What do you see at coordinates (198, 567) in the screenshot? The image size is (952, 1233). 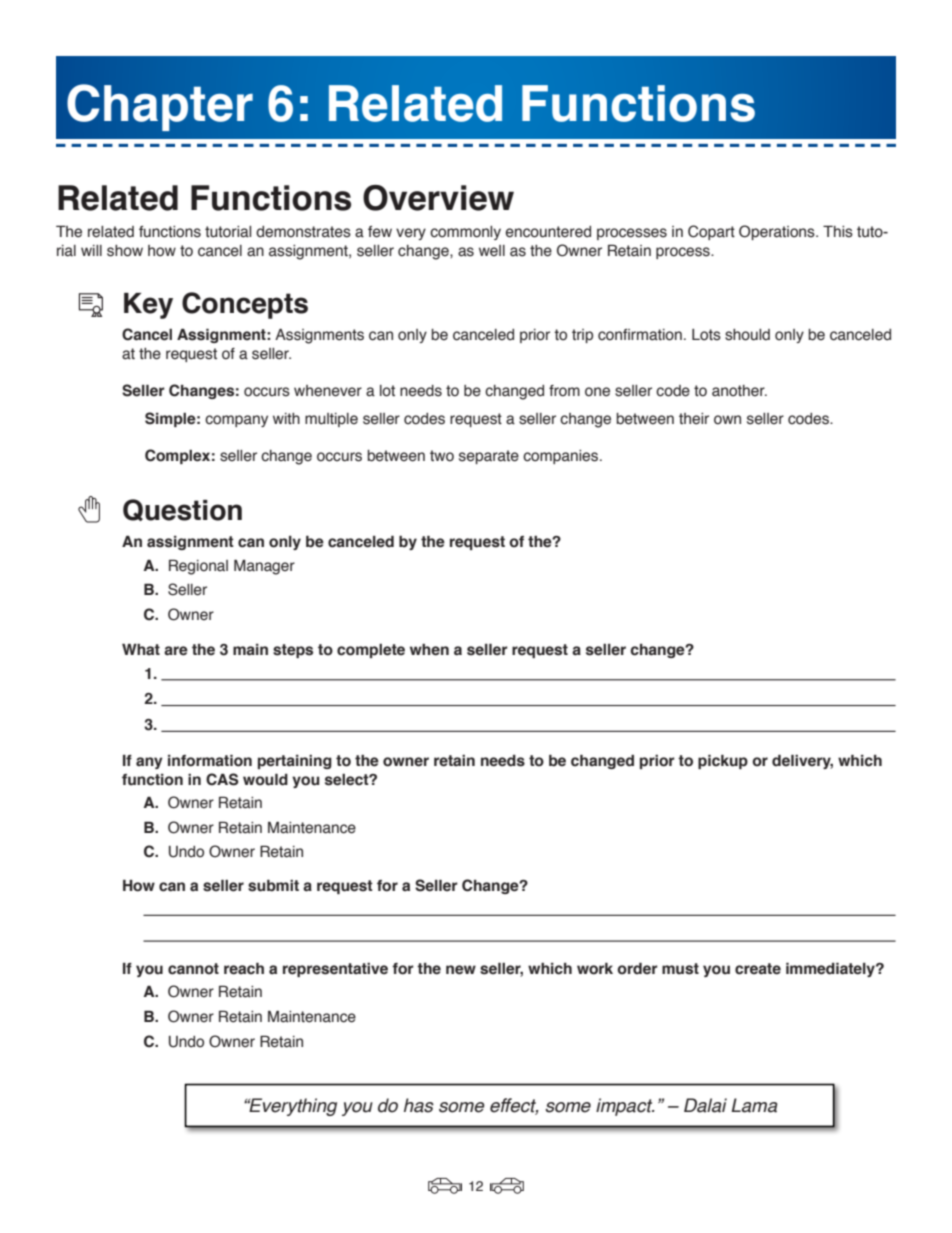 I see `Regional` at bounding box center [198, 567].
